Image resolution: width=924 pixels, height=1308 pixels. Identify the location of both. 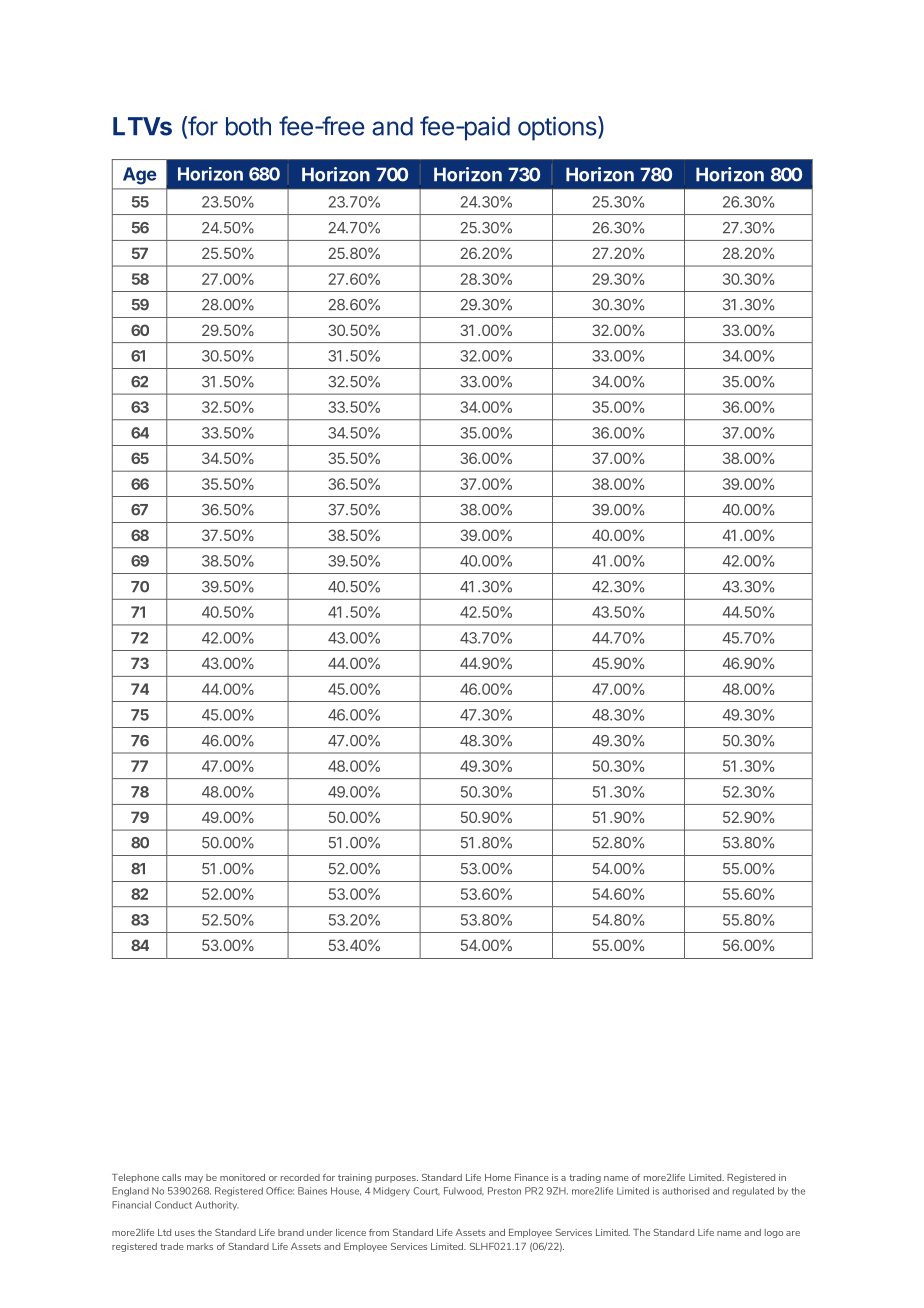
(248, 126).
